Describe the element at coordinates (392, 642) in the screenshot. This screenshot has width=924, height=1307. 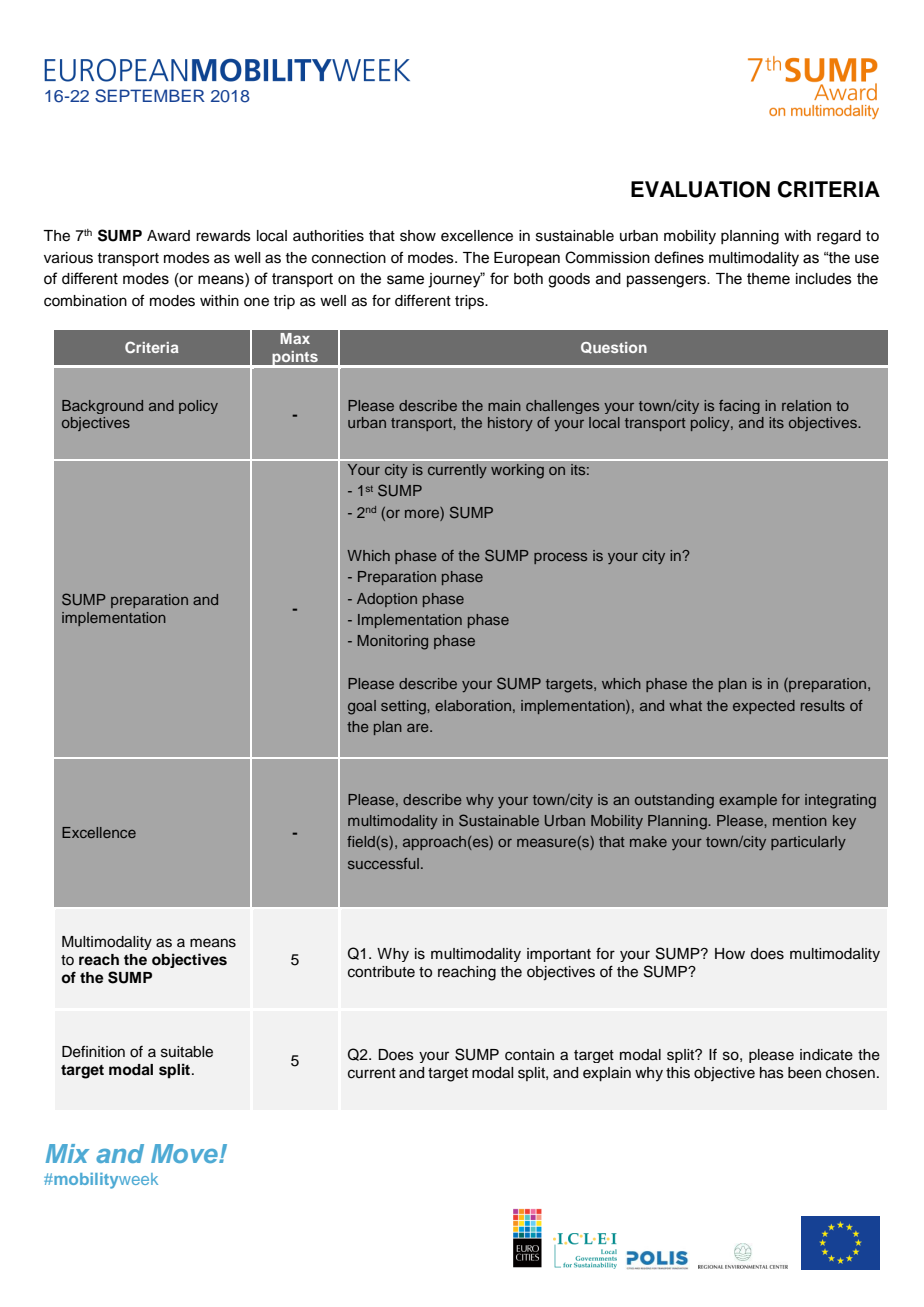
I see `Monitoring` at that location.
